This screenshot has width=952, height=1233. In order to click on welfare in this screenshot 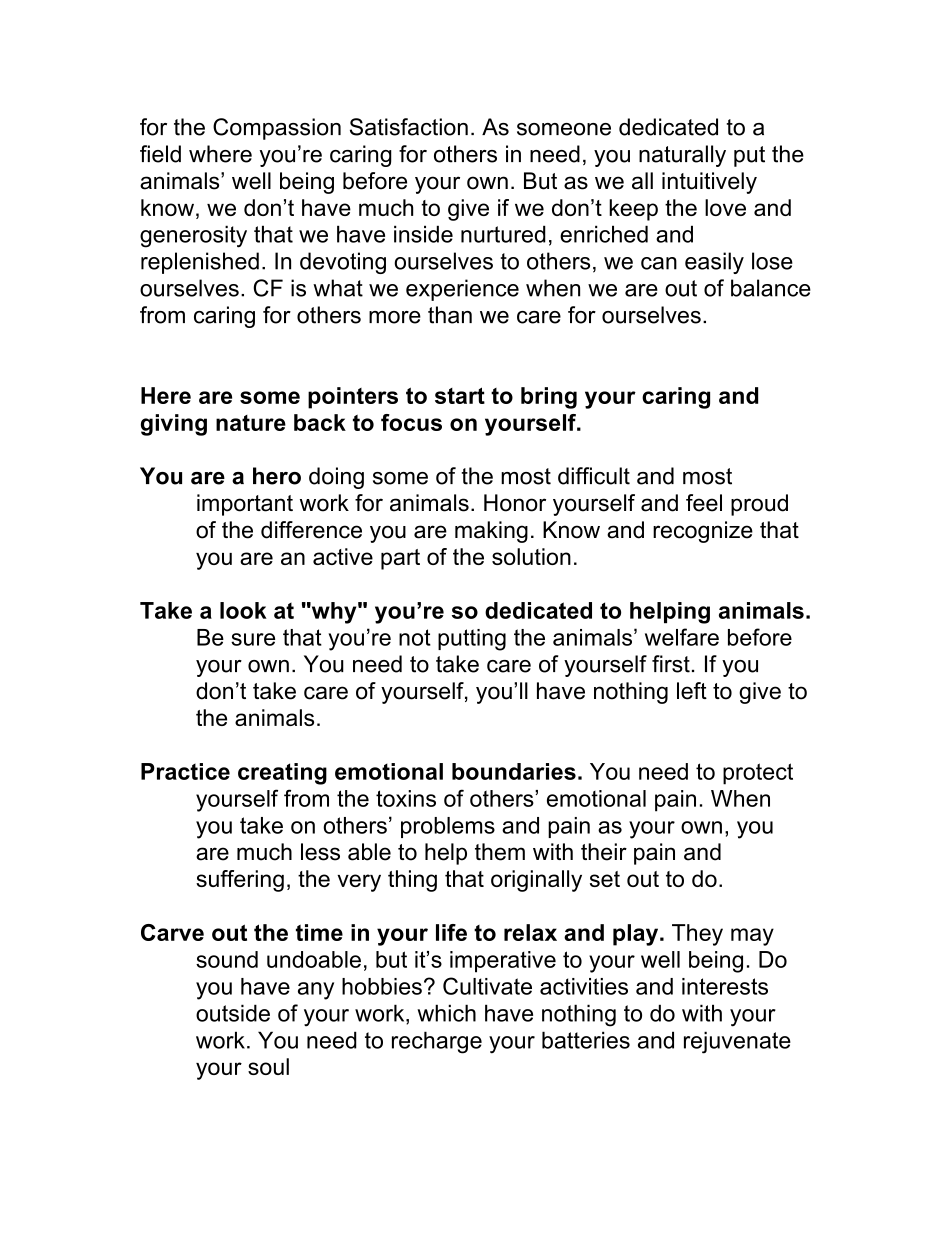, I will do `click(682, 637)`.
